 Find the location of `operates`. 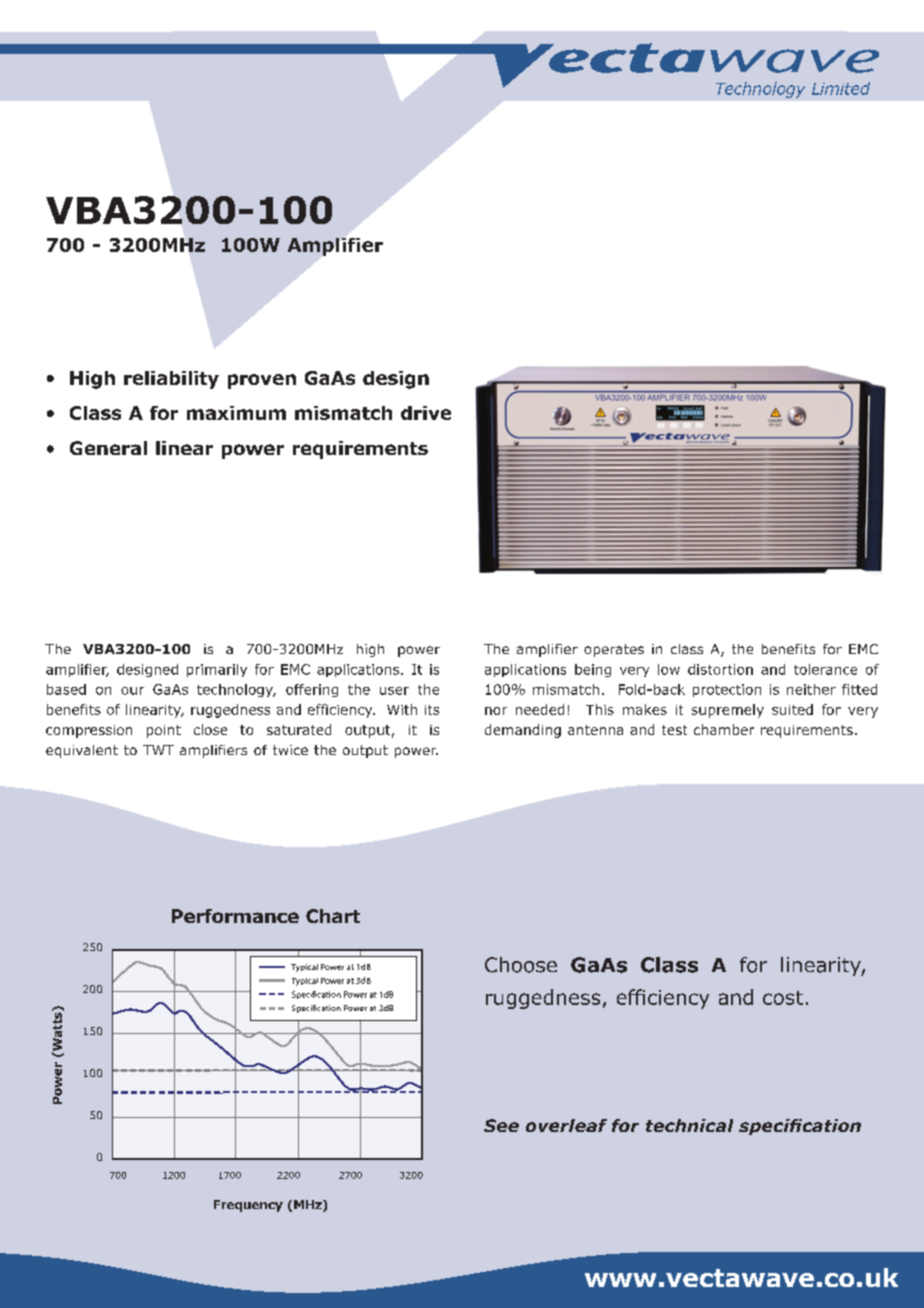

operates is located at coordinates (614, 650).
